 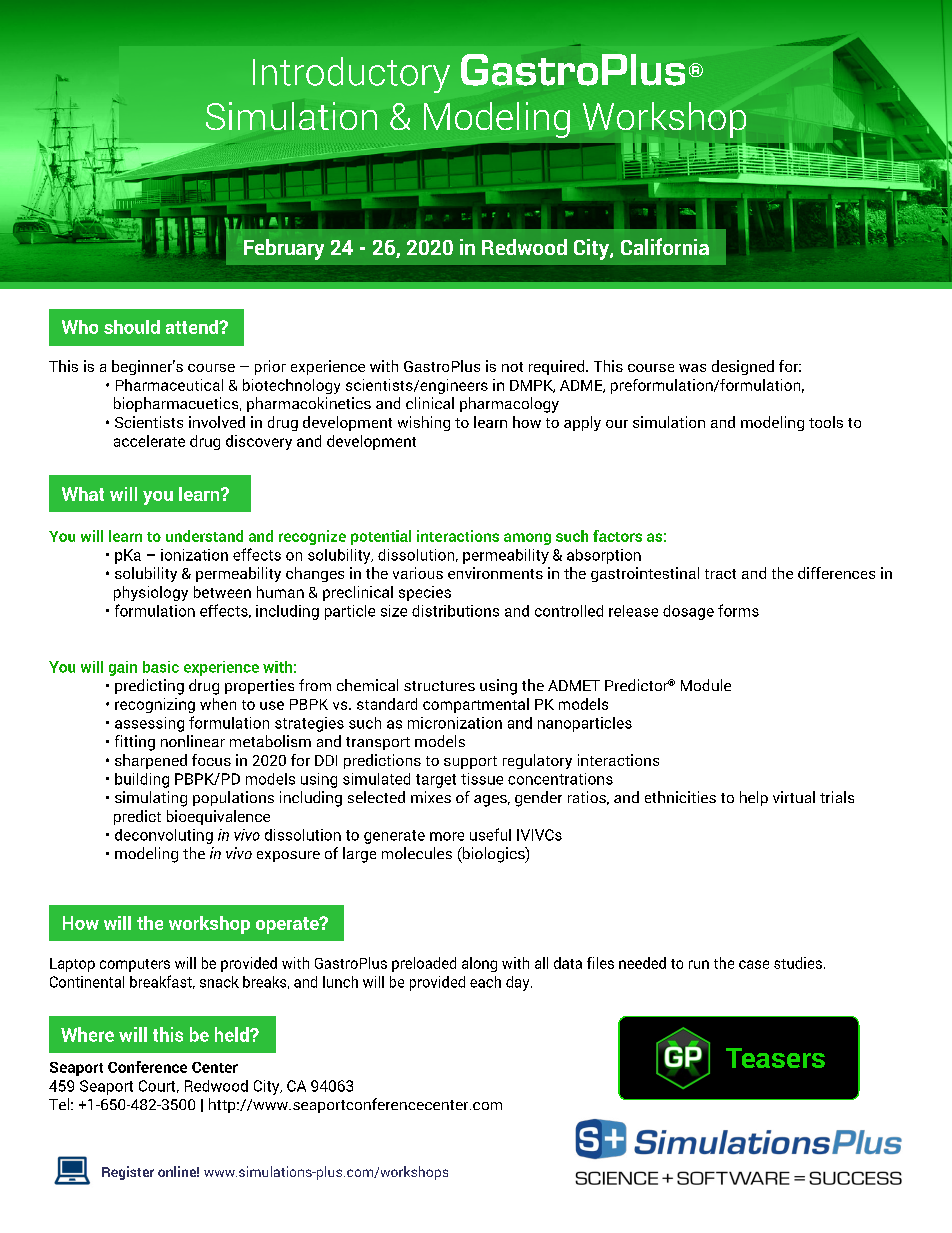 I want to click on California, so click(x=665, y=246).
